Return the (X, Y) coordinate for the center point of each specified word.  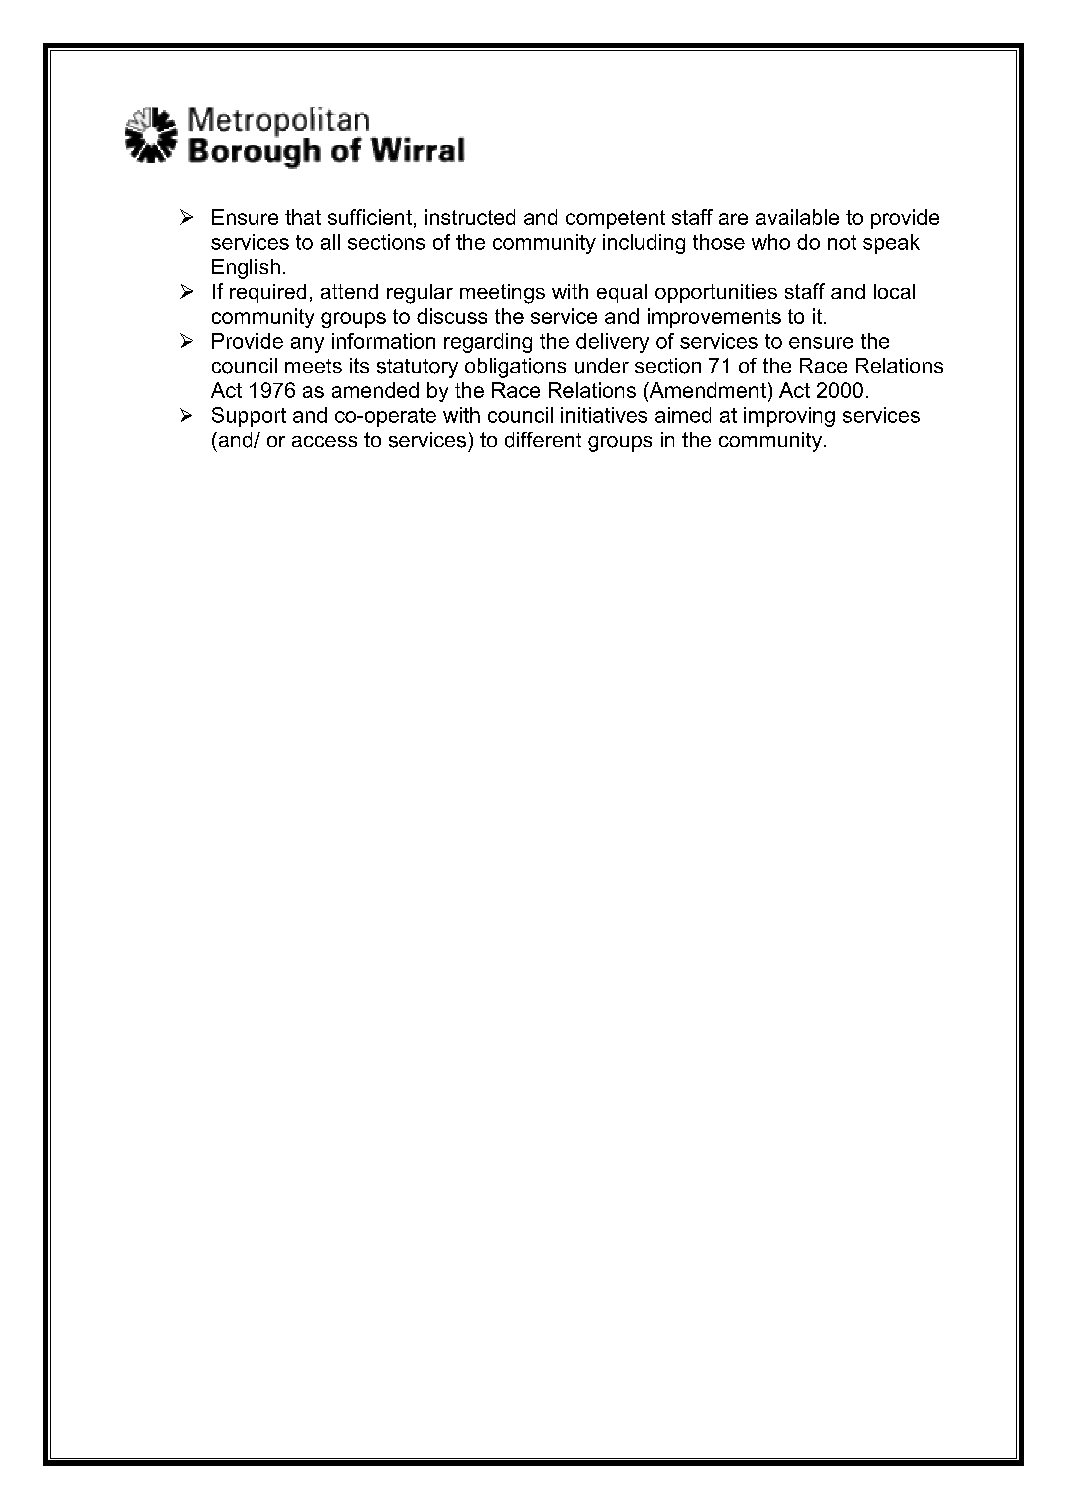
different (543, 440)
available (797, 217)
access (324, 441)
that (303, 217)
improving (789, 417)
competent (615, 219)
